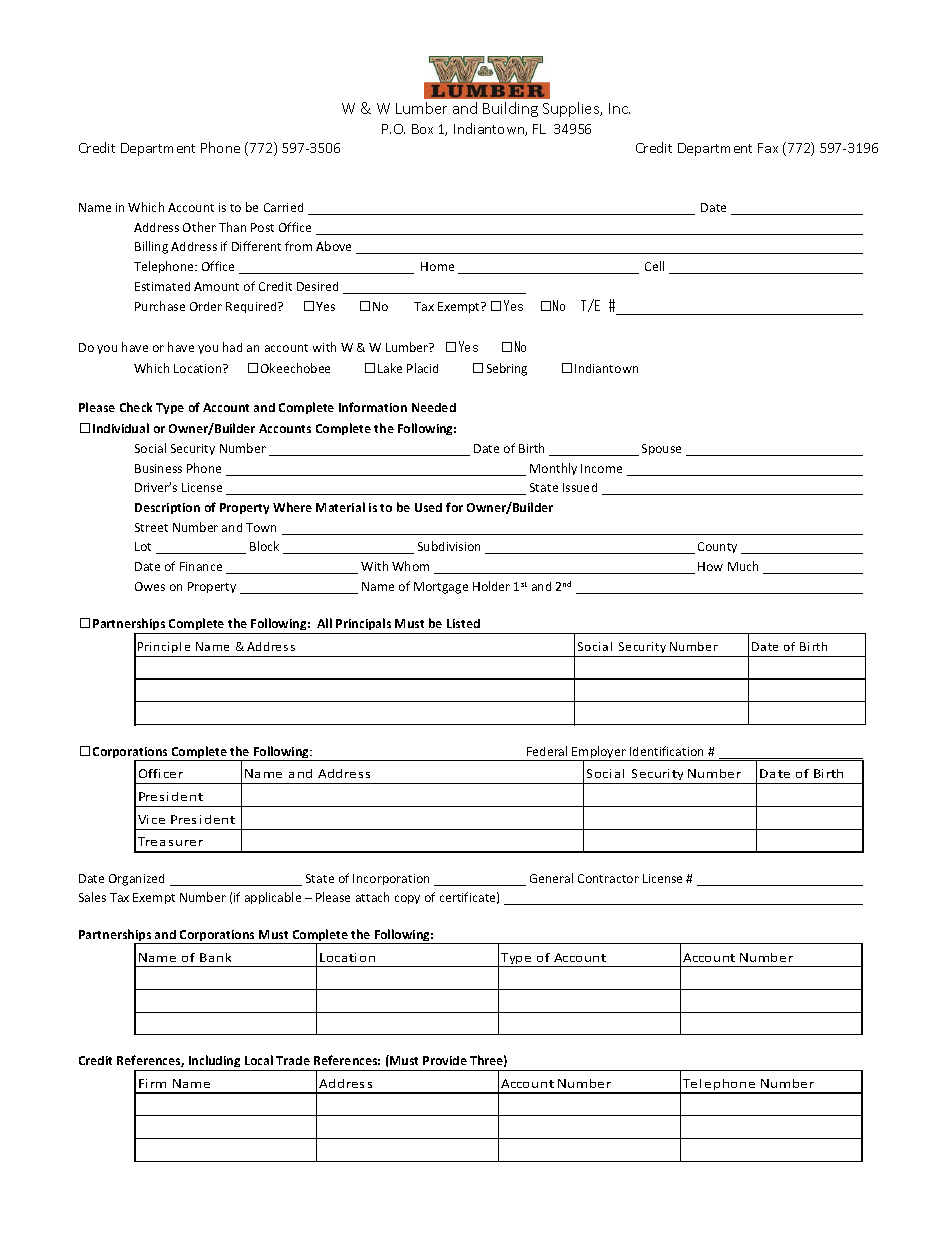  Describe the element at coordinates (391, 879) in the screenshot. I see `Incorporation` at that location.
